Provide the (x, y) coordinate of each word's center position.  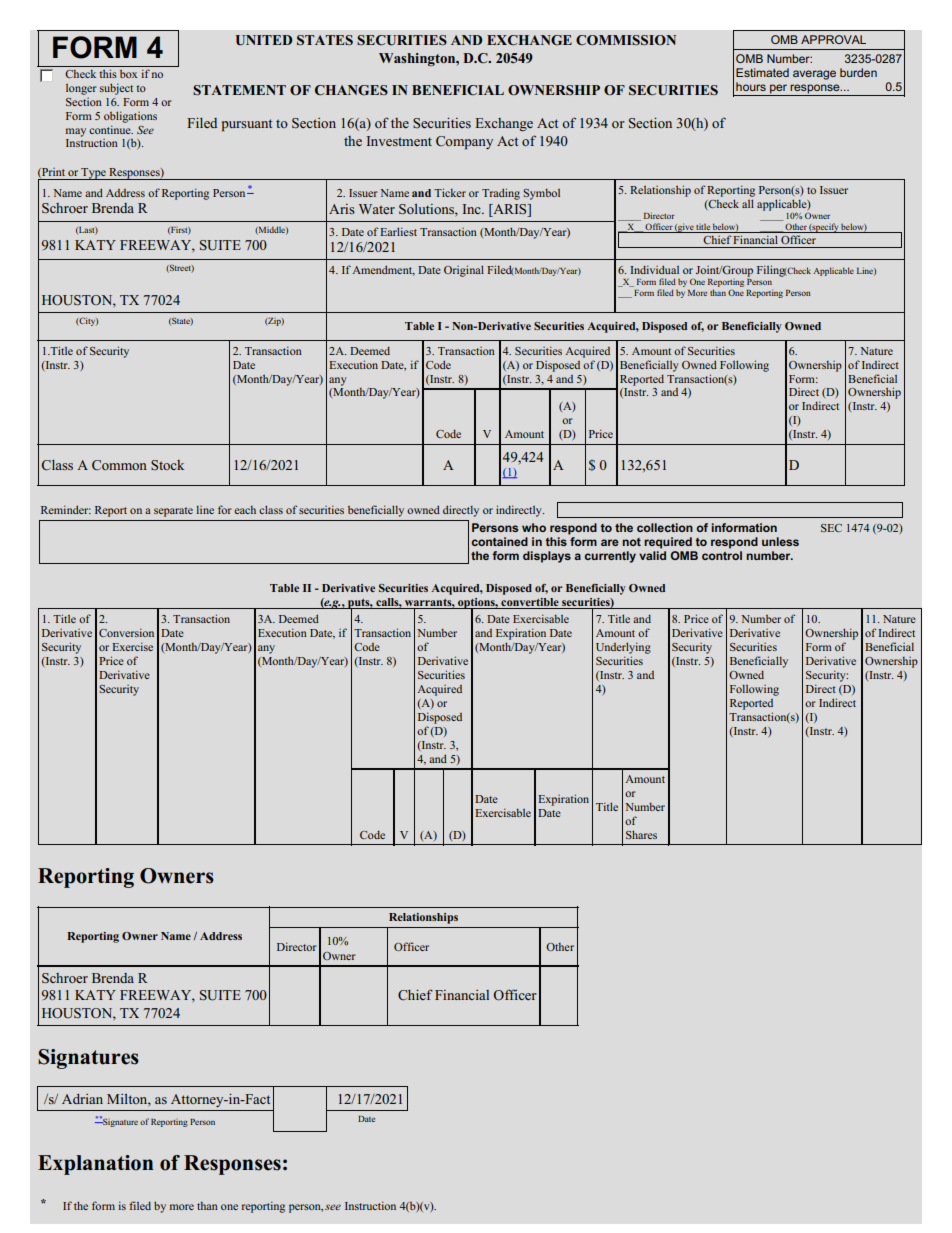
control (722, 555)
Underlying (623, 648)
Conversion (126, 632)
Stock (167, 465)
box (128, 74)
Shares (641, 834)
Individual (654, 269)
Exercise (132, 646)
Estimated (762, 72)
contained (499, 541)
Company (464, 142)
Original (464, 271)
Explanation (95, 1165)
